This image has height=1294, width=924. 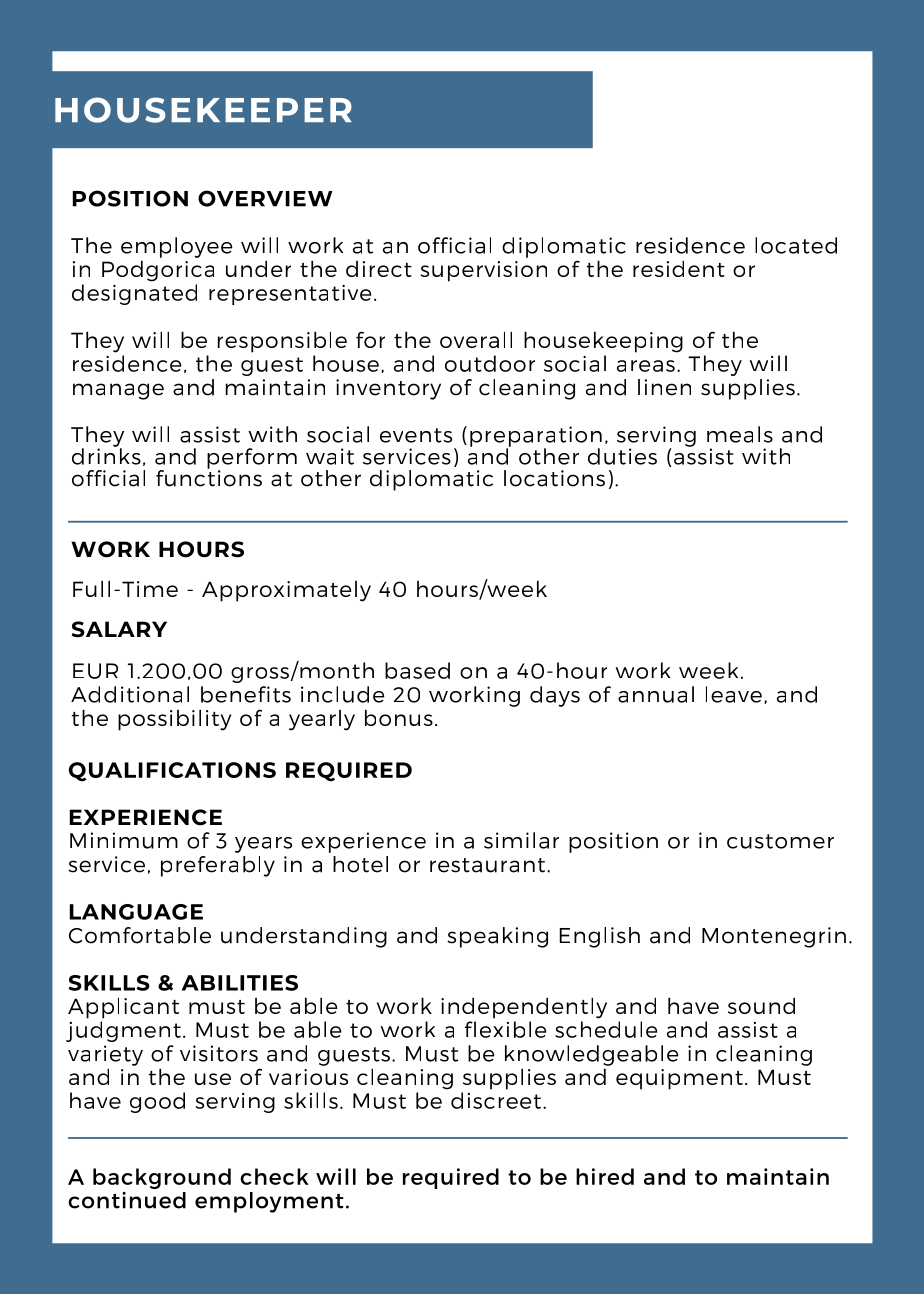 What do you see at coordinates (162, 1178) in the image?
I see `background` at bounding box center [162, 1178].
